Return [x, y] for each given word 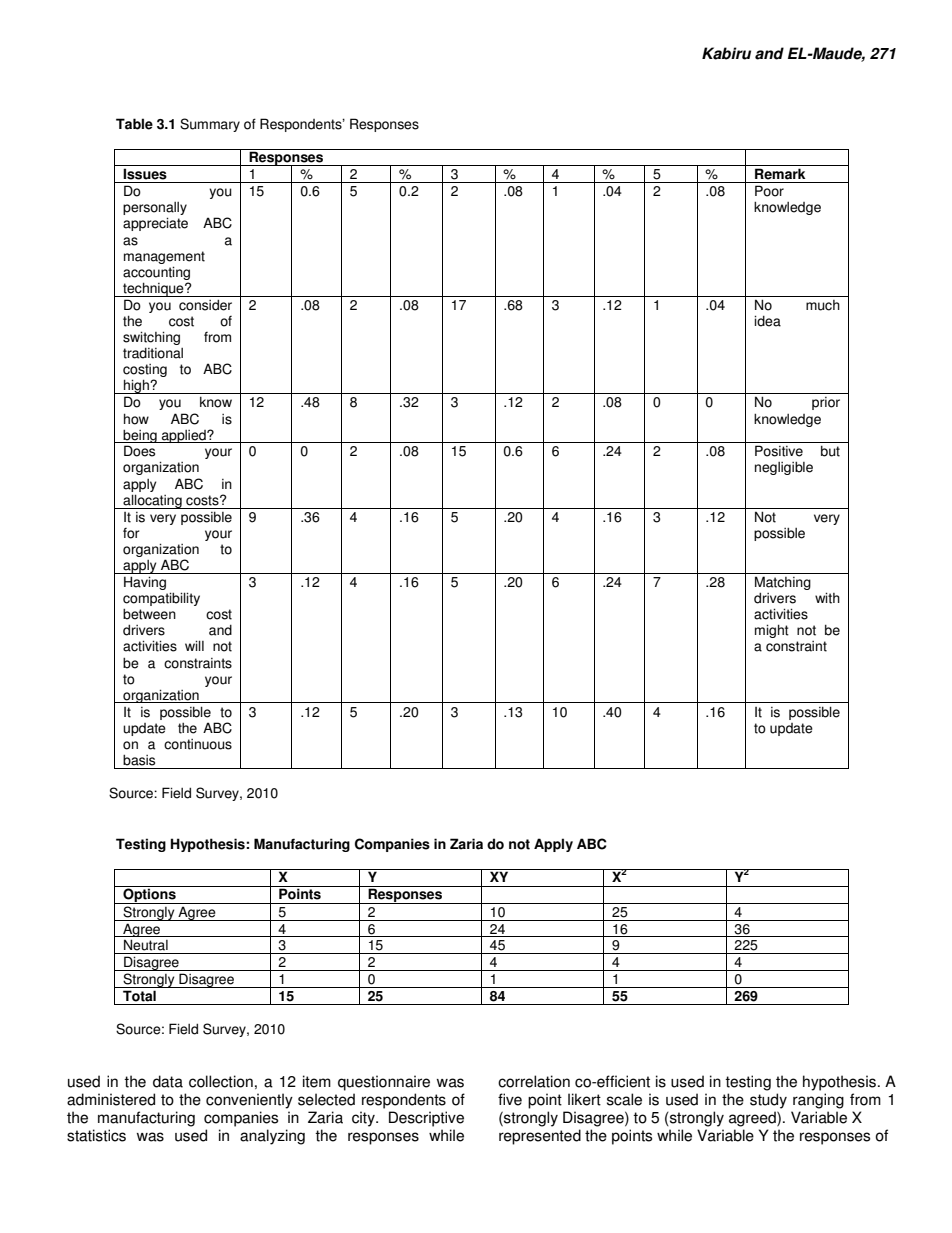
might [772, 631]
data [168, 1081]
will [194, 645]
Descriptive [426, 1119]
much [823, 305]
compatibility [161, 600]
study [768, 1101]
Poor [769, 191]
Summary [210, 125]
